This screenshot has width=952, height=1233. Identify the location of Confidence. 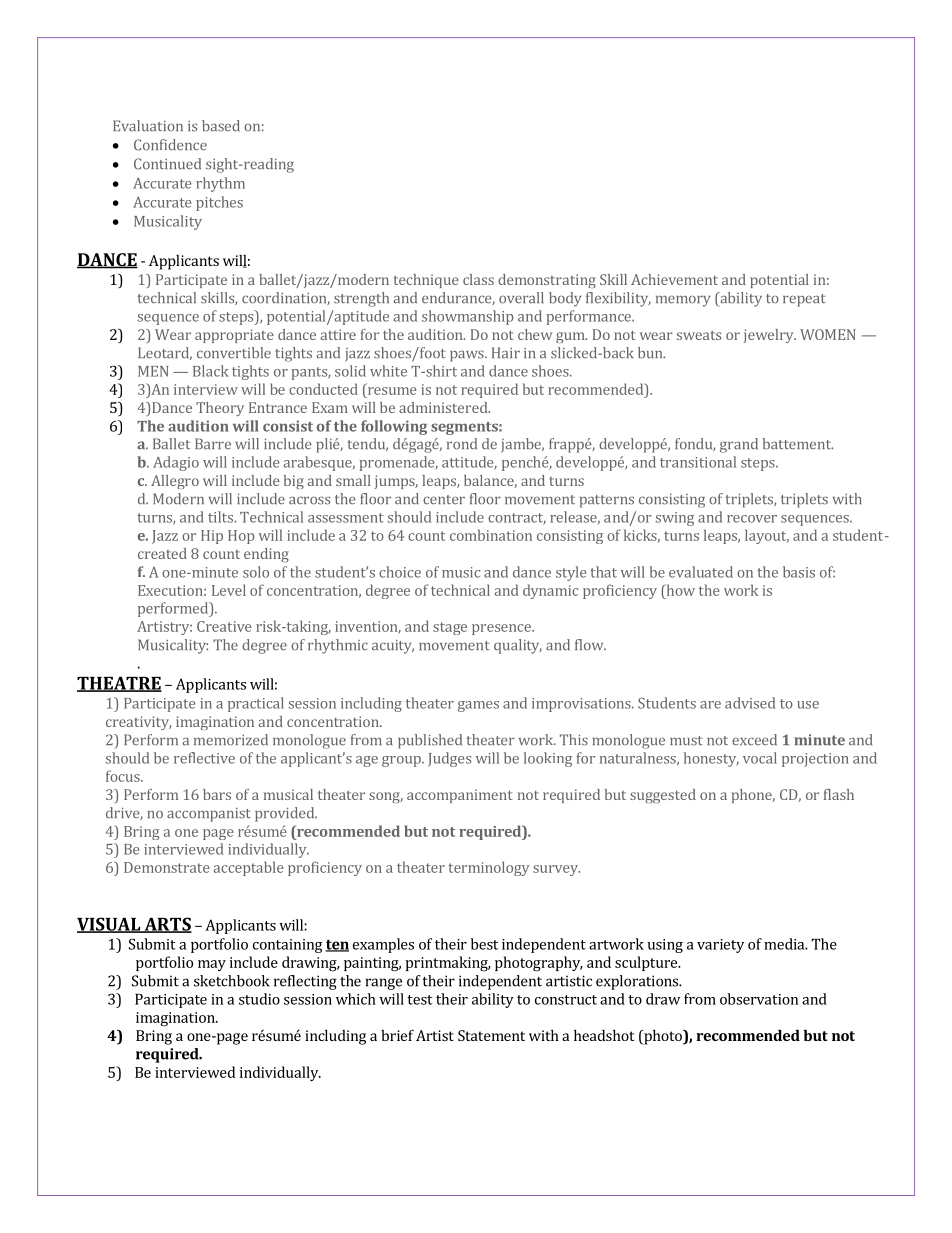
(170, 145).
